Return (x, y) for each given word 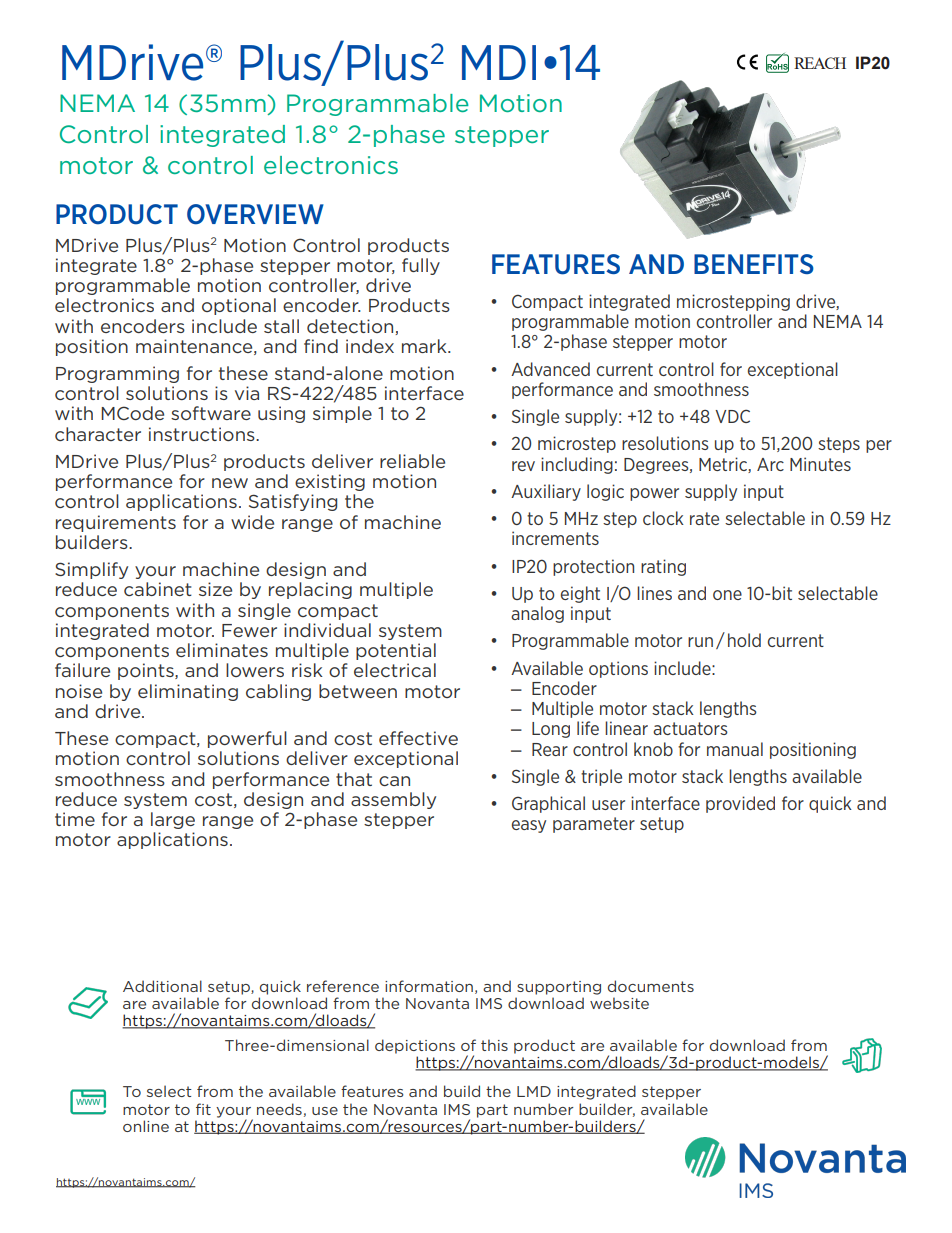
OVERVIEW (255, 214)
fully (421, 266)
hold (744, 640)
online (146, 1126)
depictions (415, 1046)
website (619, 1003)
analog (537, 614)
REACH (820, 63)
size (215, 589)
